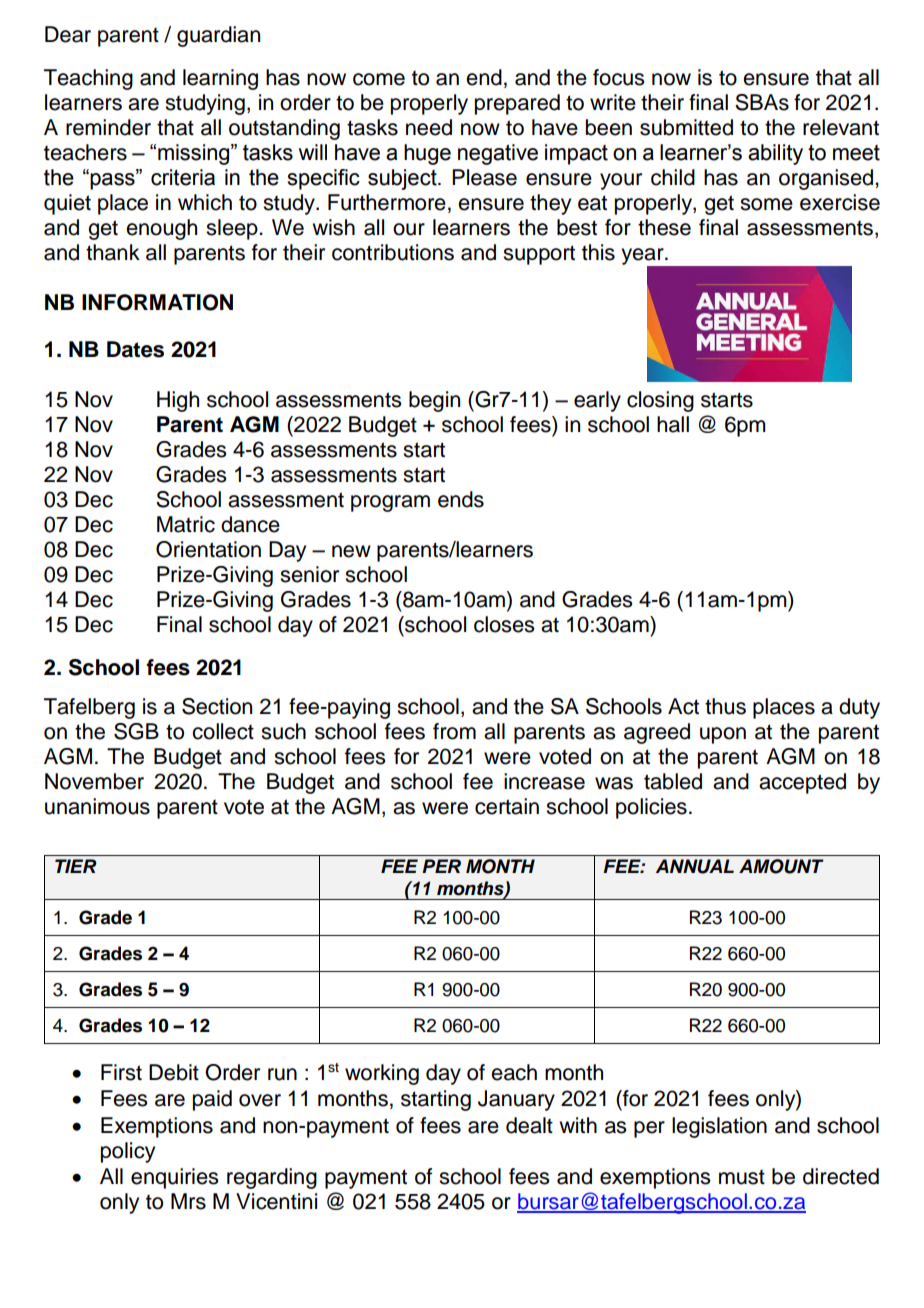 This screenshot has width=924, height=1308. What do you see at coordinates (208, 549) in the screenshot?
I see `Orientation` at bounding box center [208, 549].
